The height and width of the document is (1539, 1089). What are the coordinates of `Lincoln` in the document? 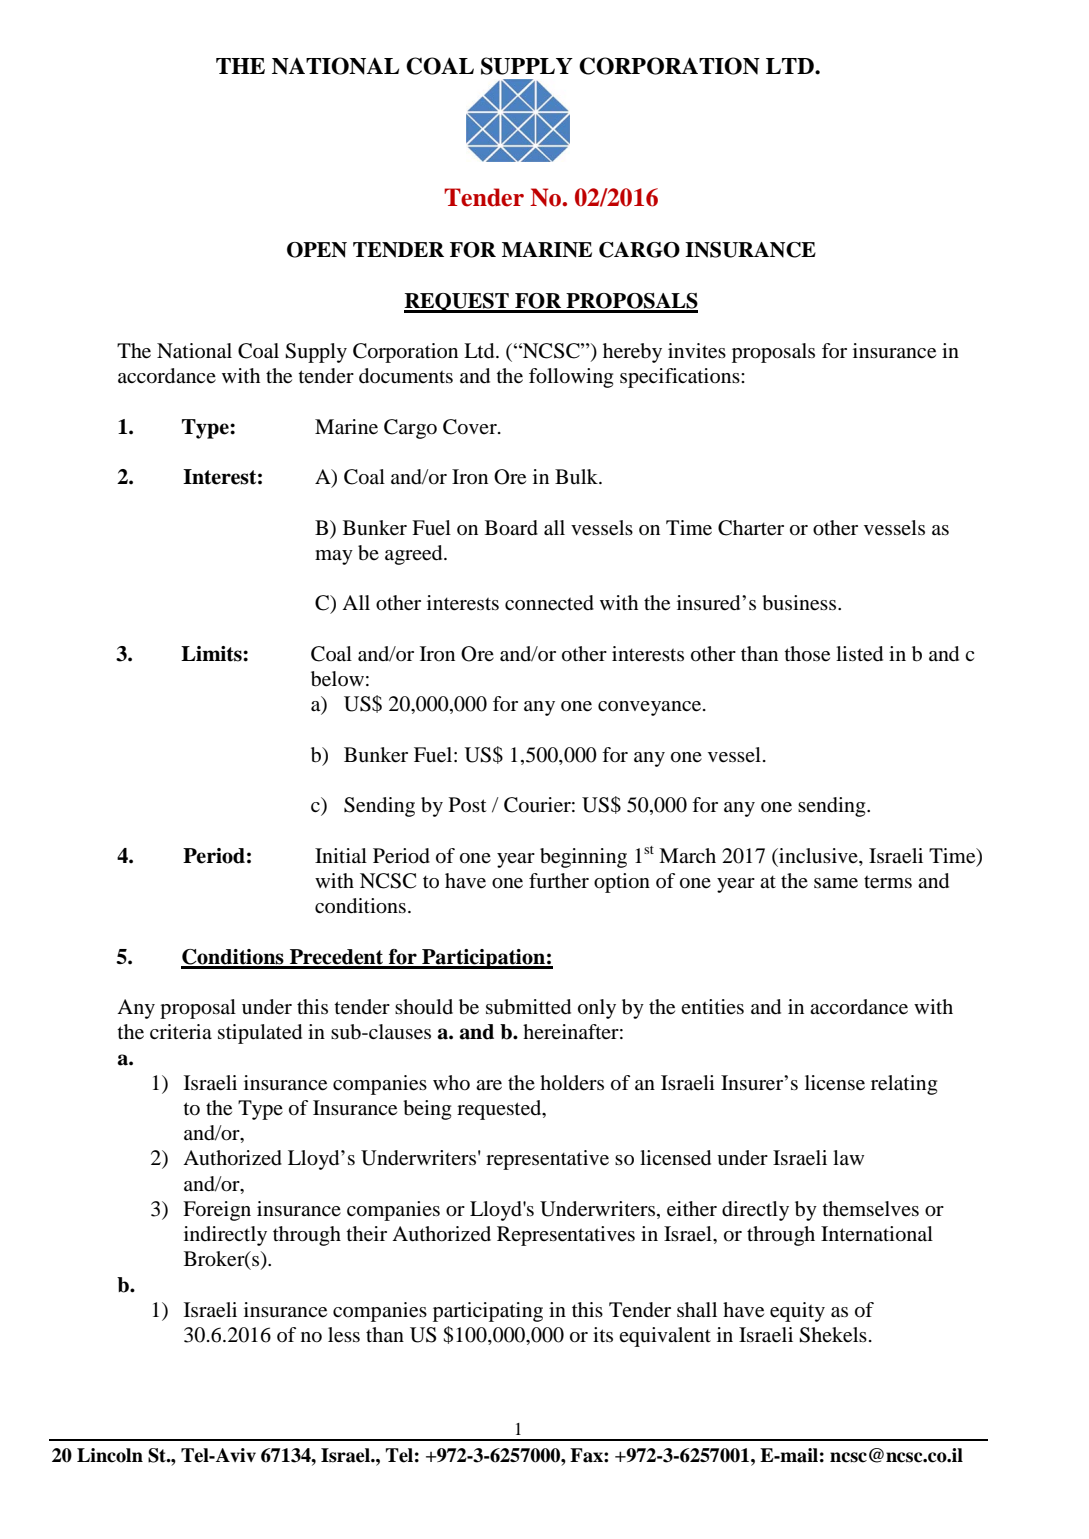 It's located at (110, 1455).
